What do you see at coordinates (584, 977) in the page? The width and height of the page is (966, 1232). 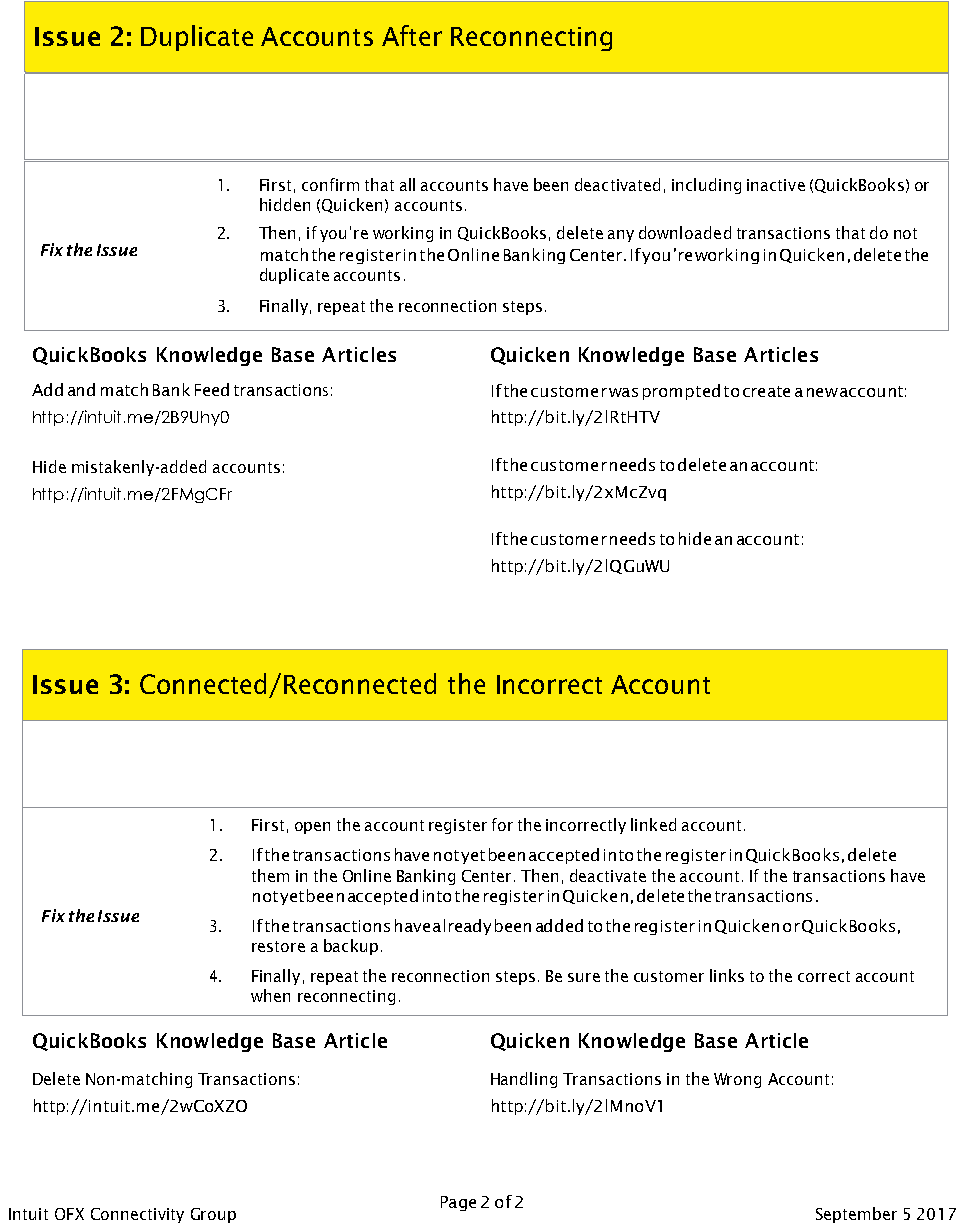 I see `sure` at bounding box center [584, 977].
